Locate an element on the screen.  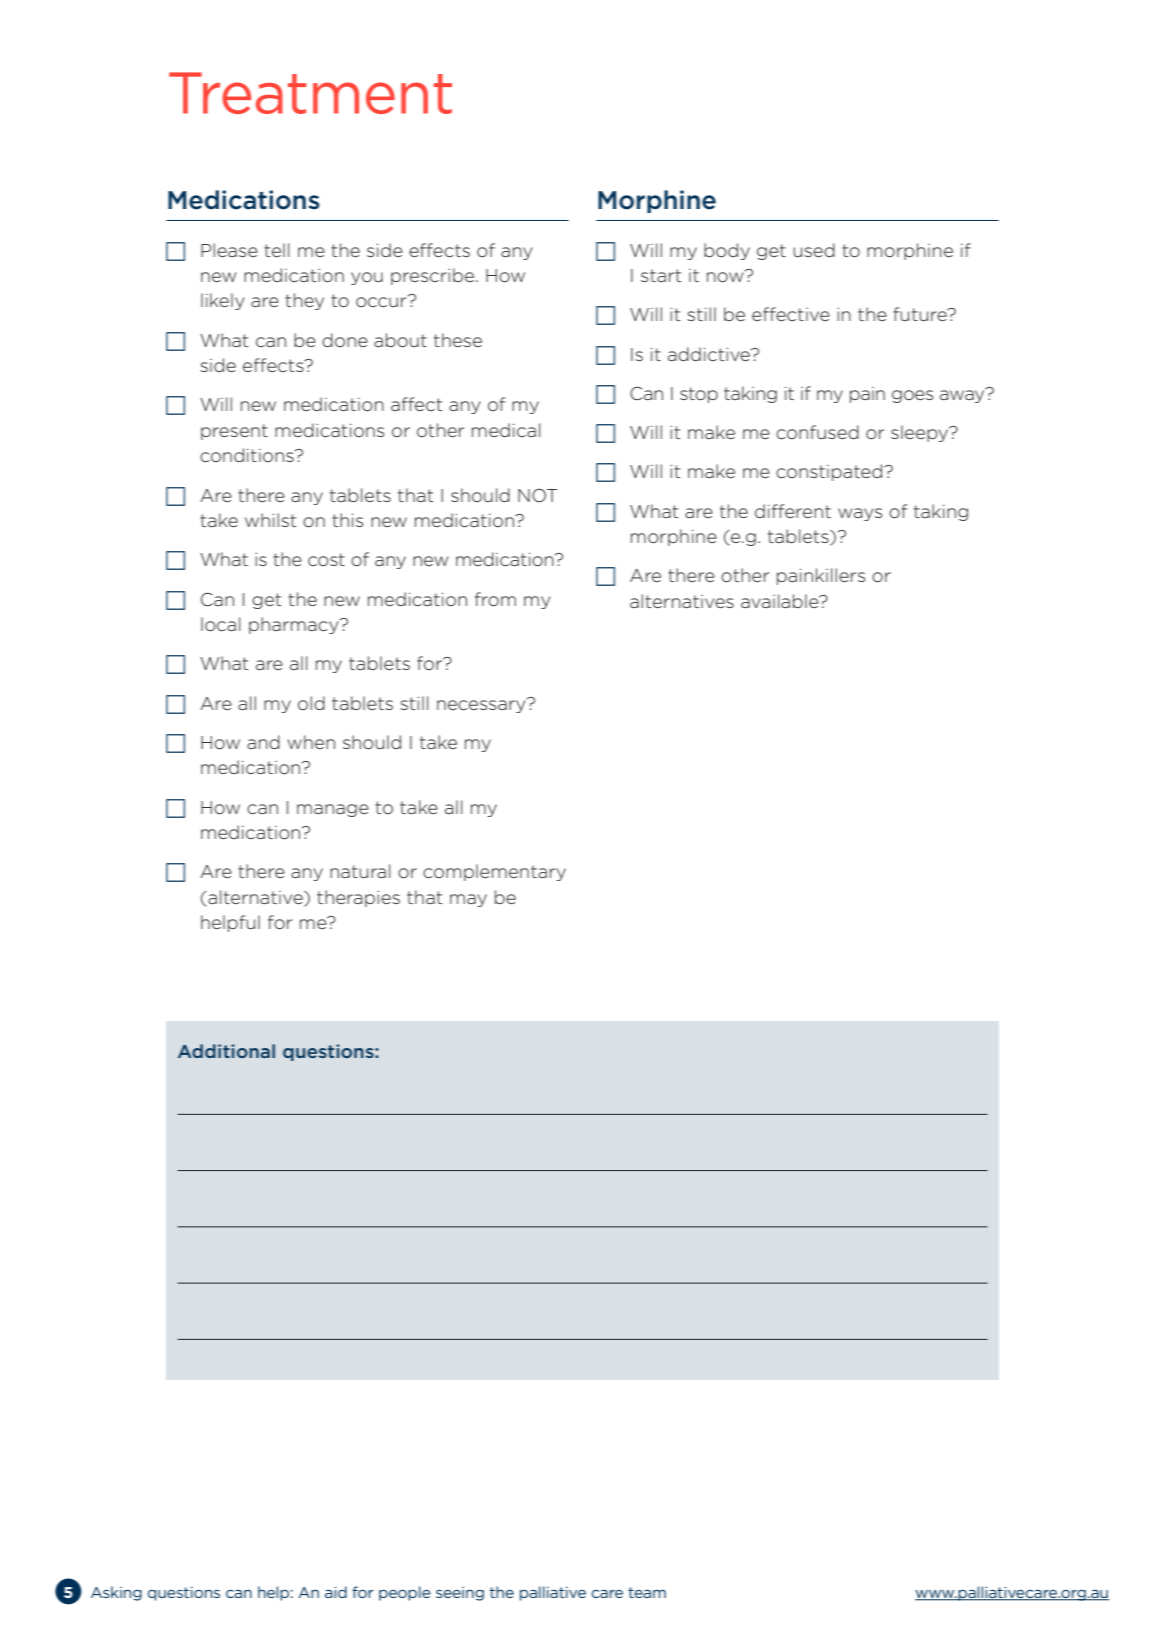
from is located at coordinates (495, 599).
